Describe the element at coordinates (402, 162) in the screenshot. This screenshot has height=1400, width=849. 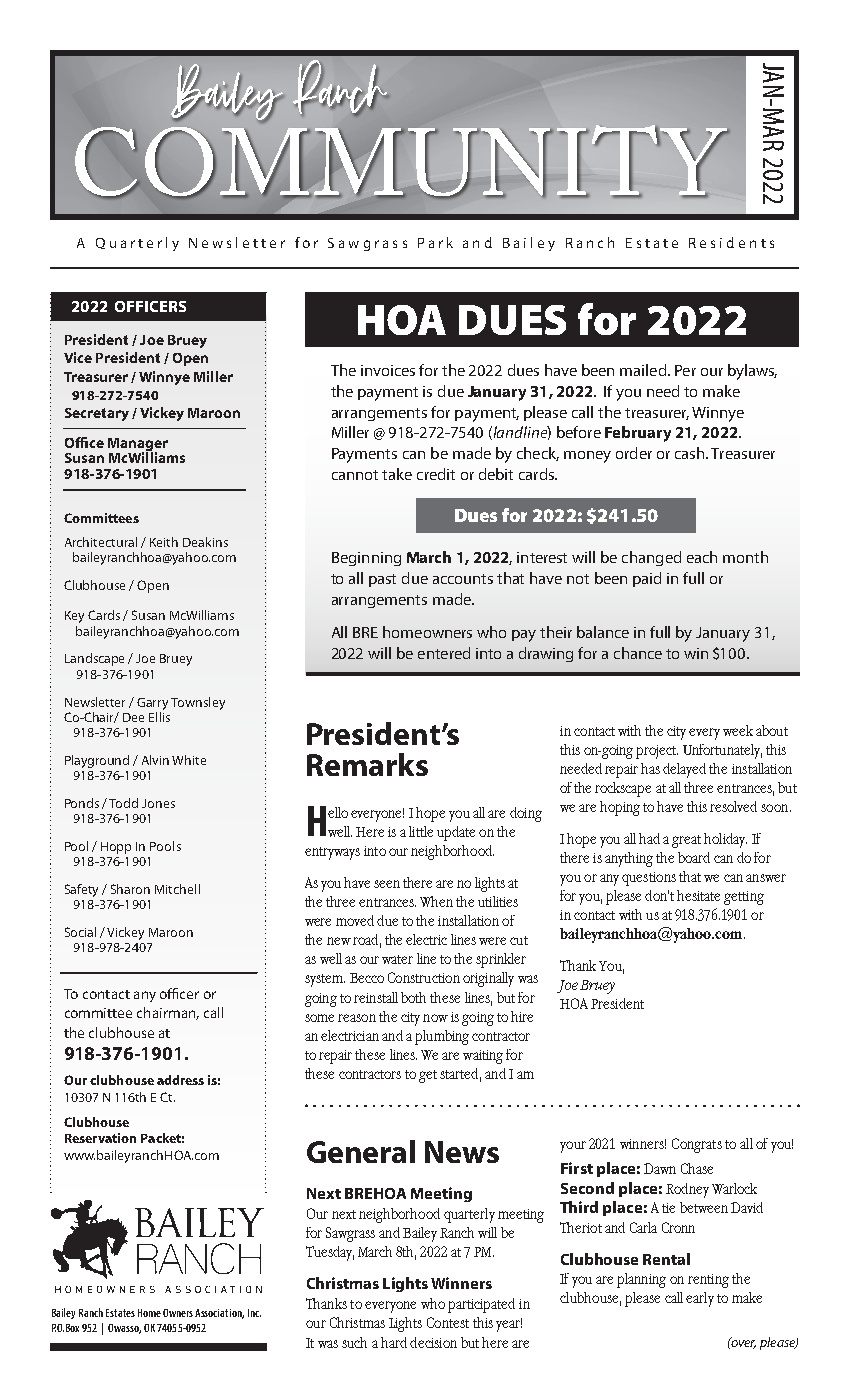
I see `community` at that location.
